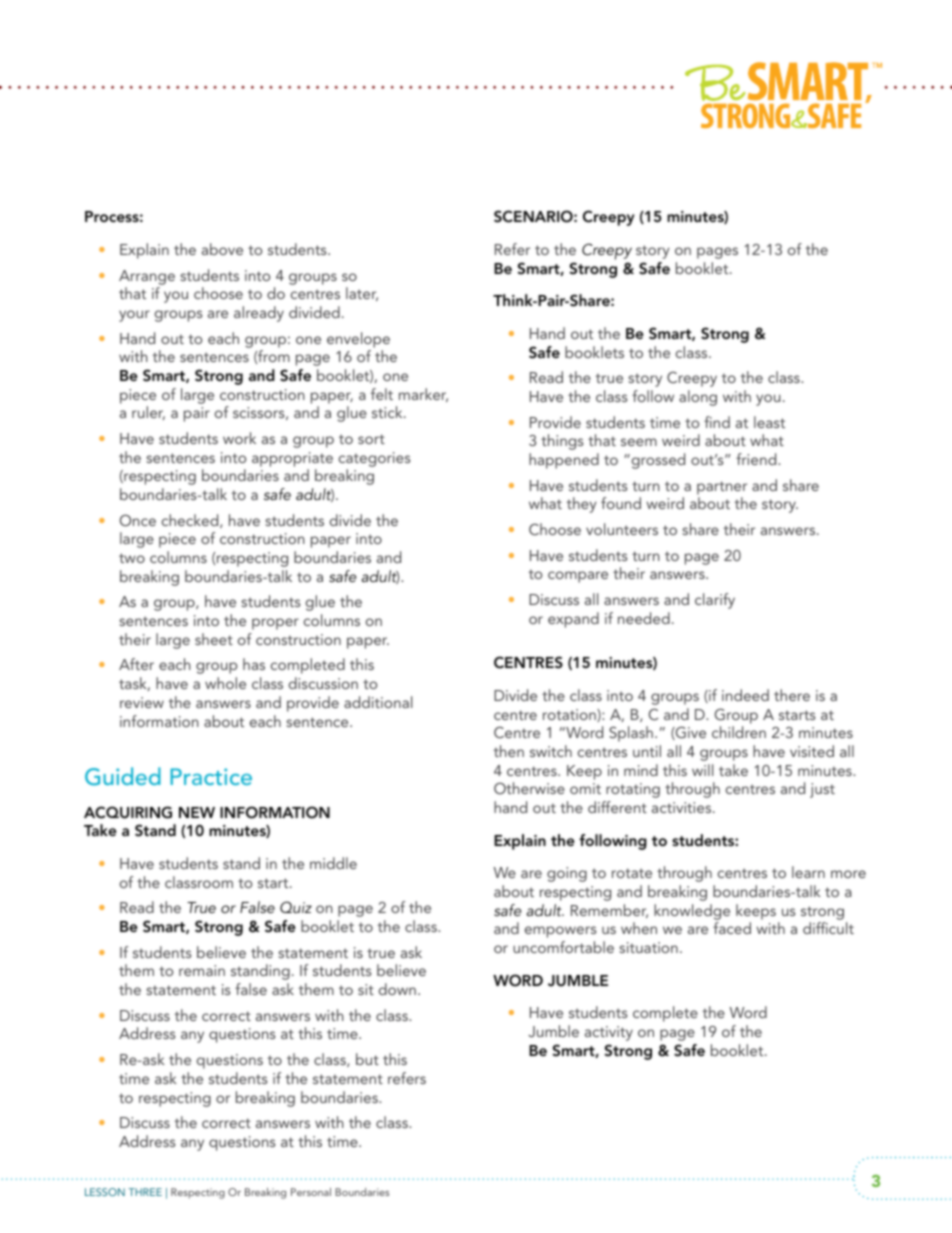 The width and height of the image is (952, 1233). What do you see at coordinates (132, 558) in the image?
I see `two` at bounding box center [132, 558].
